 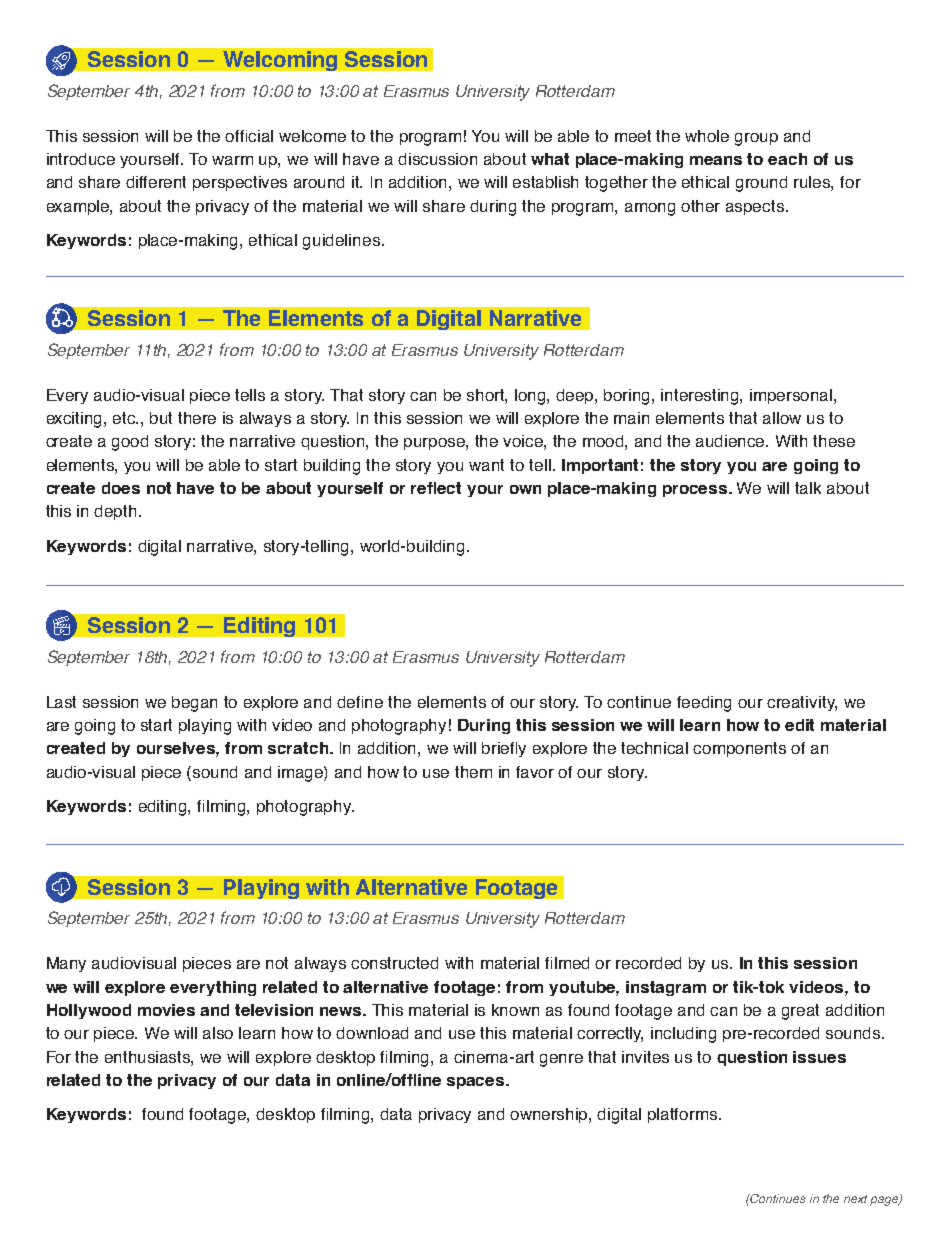 What do you see at coordinates (156, 182) in the document?
I see `different` at bounding box center [156, 182].
